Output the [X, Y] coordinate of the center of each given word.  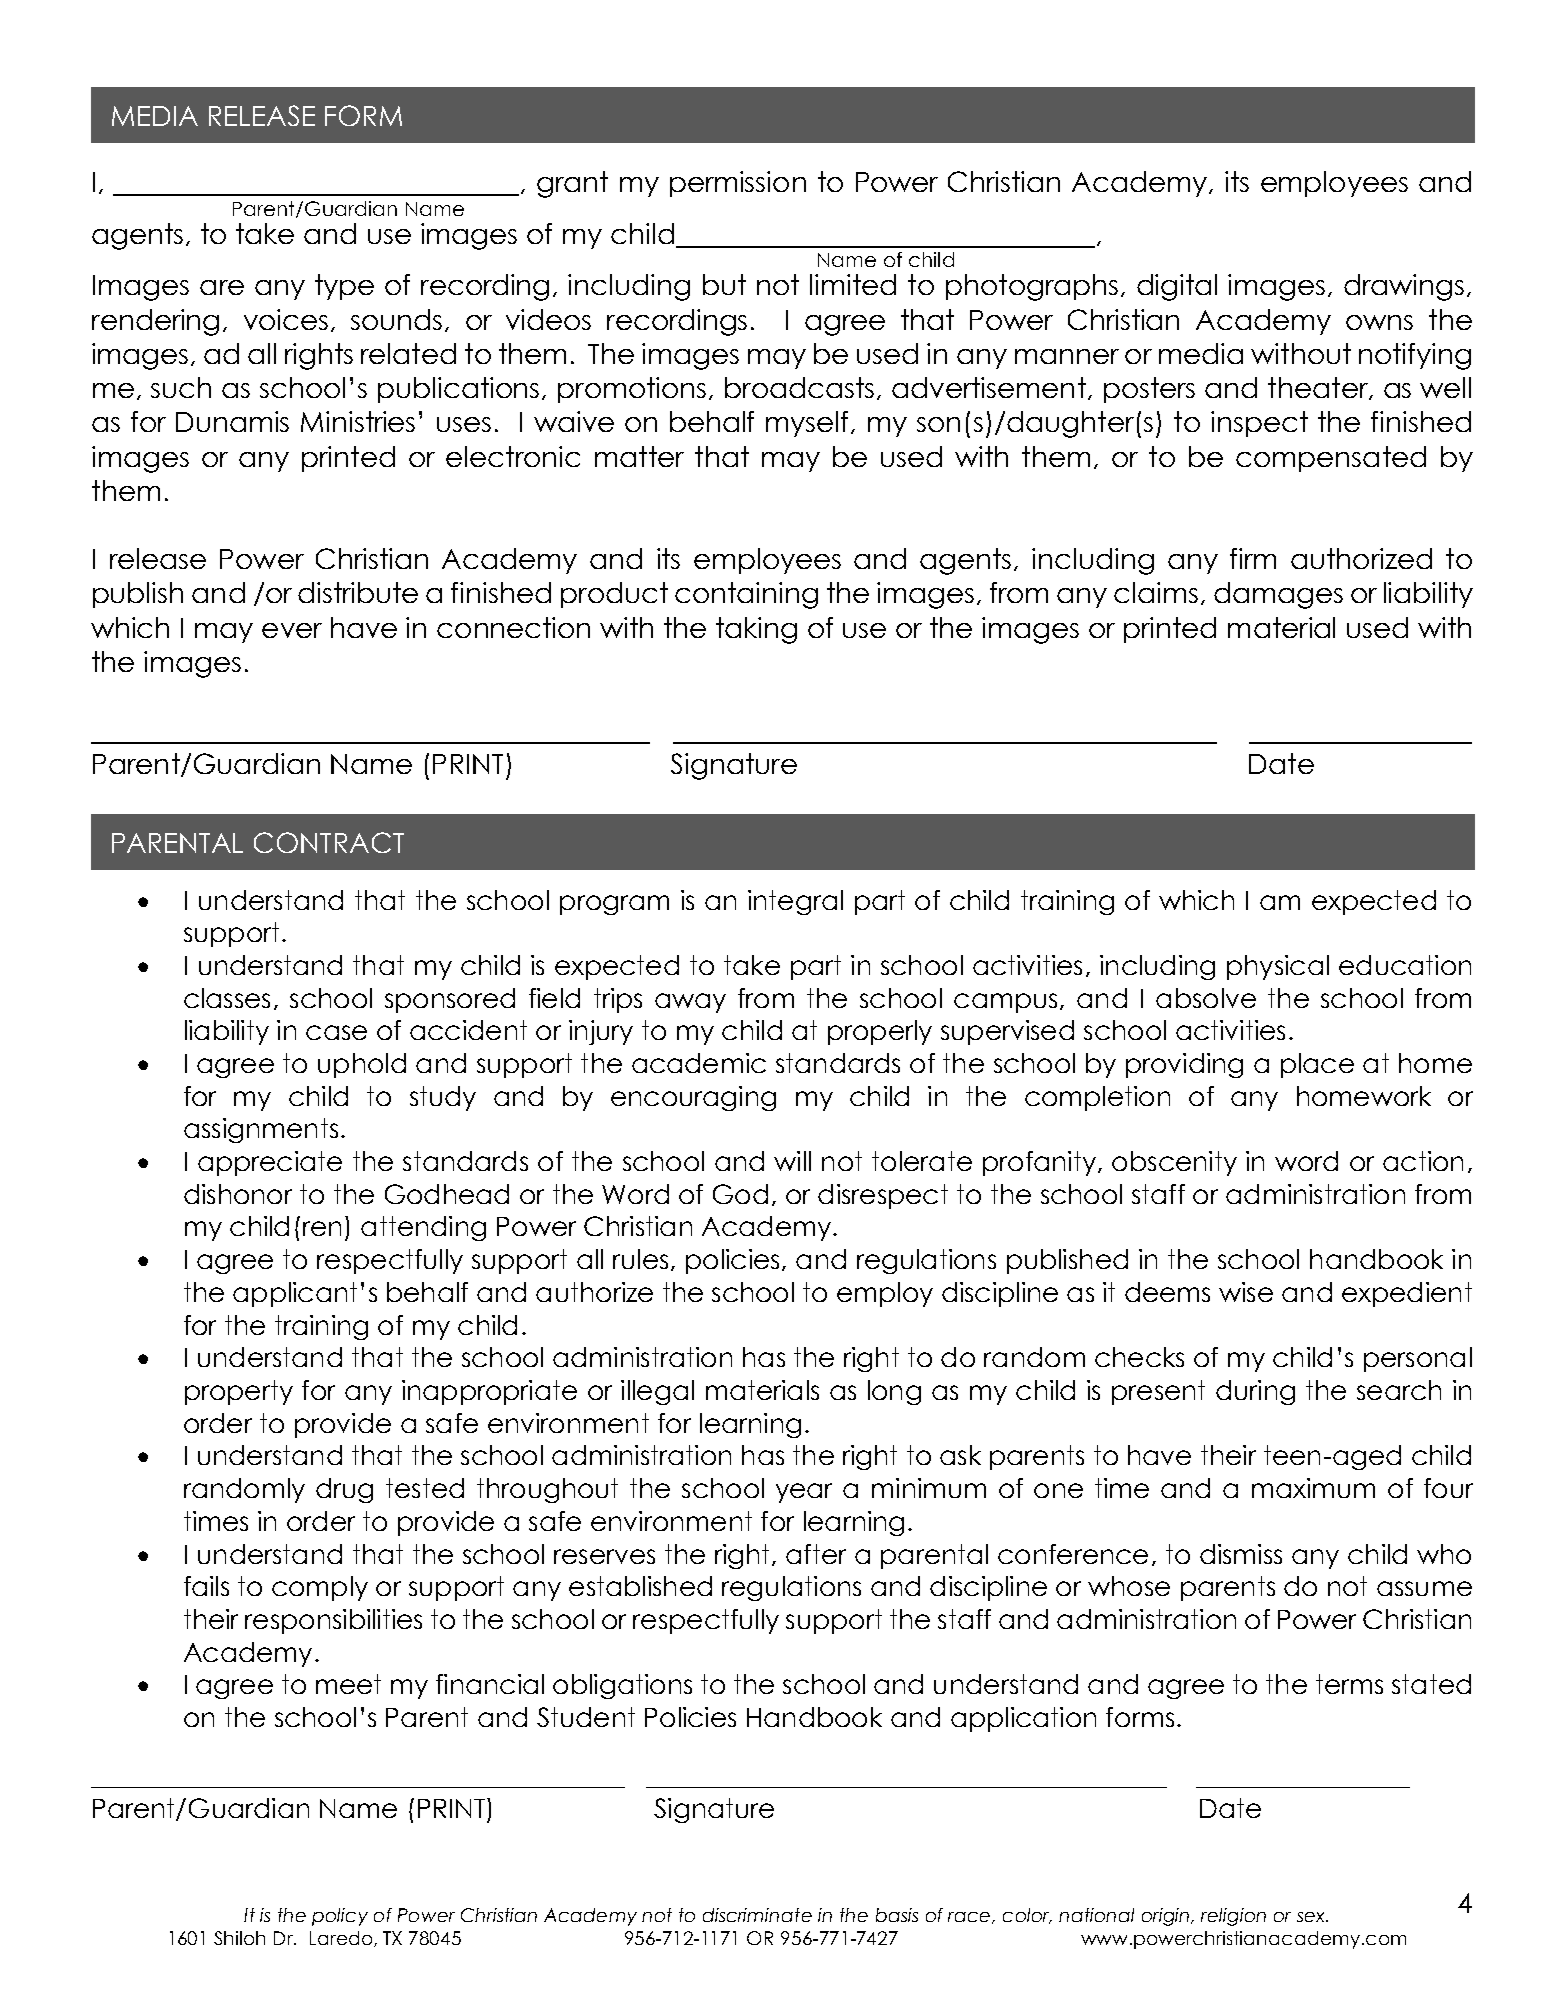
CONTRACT [329, 842]
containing [746, 595]
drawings [1404, 287]
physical [1278, 967]
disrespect [883, 1196]
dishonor [238, 1194]
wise [1246, 1292]
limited [853, 284]
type [344, 287]
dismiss [1241, 1554]
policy [340, 1917]
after [816, 1554]
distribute [358, 592]
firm [1253, 558]
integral [795, 902]
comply [320, 1588]
